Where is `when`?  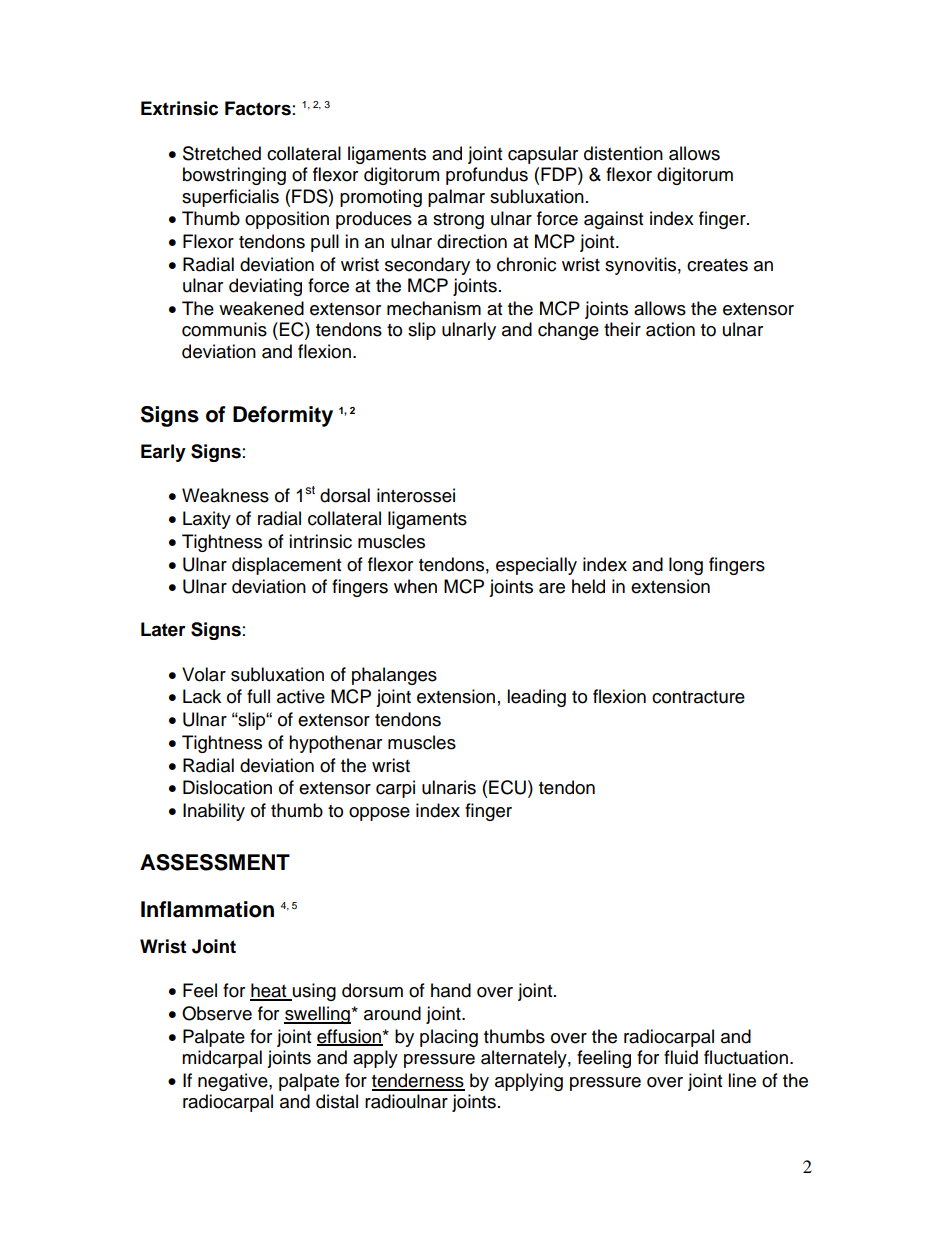
when is located at coordinates (415, 586).
